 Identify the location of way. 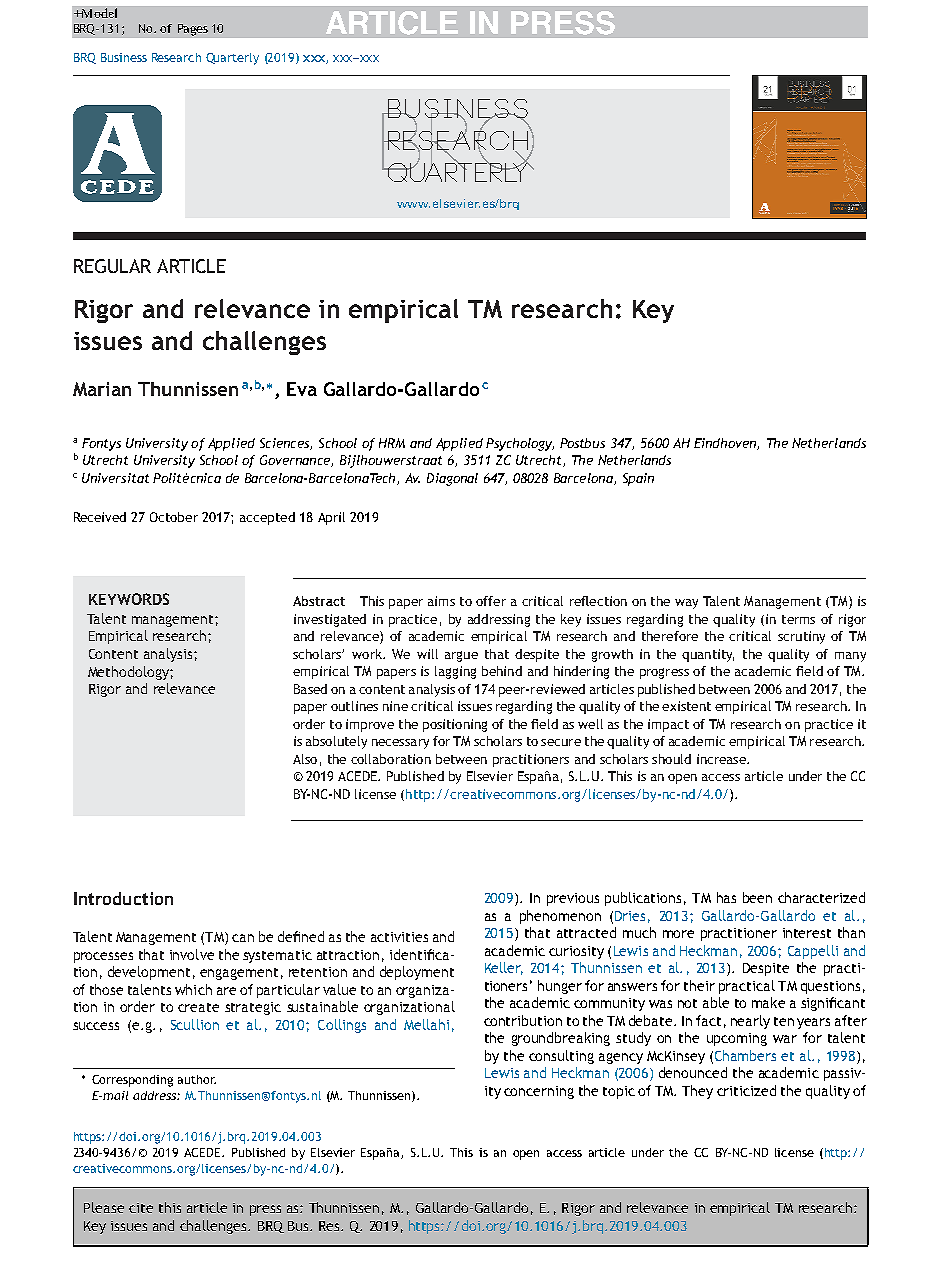
(686, 604).
